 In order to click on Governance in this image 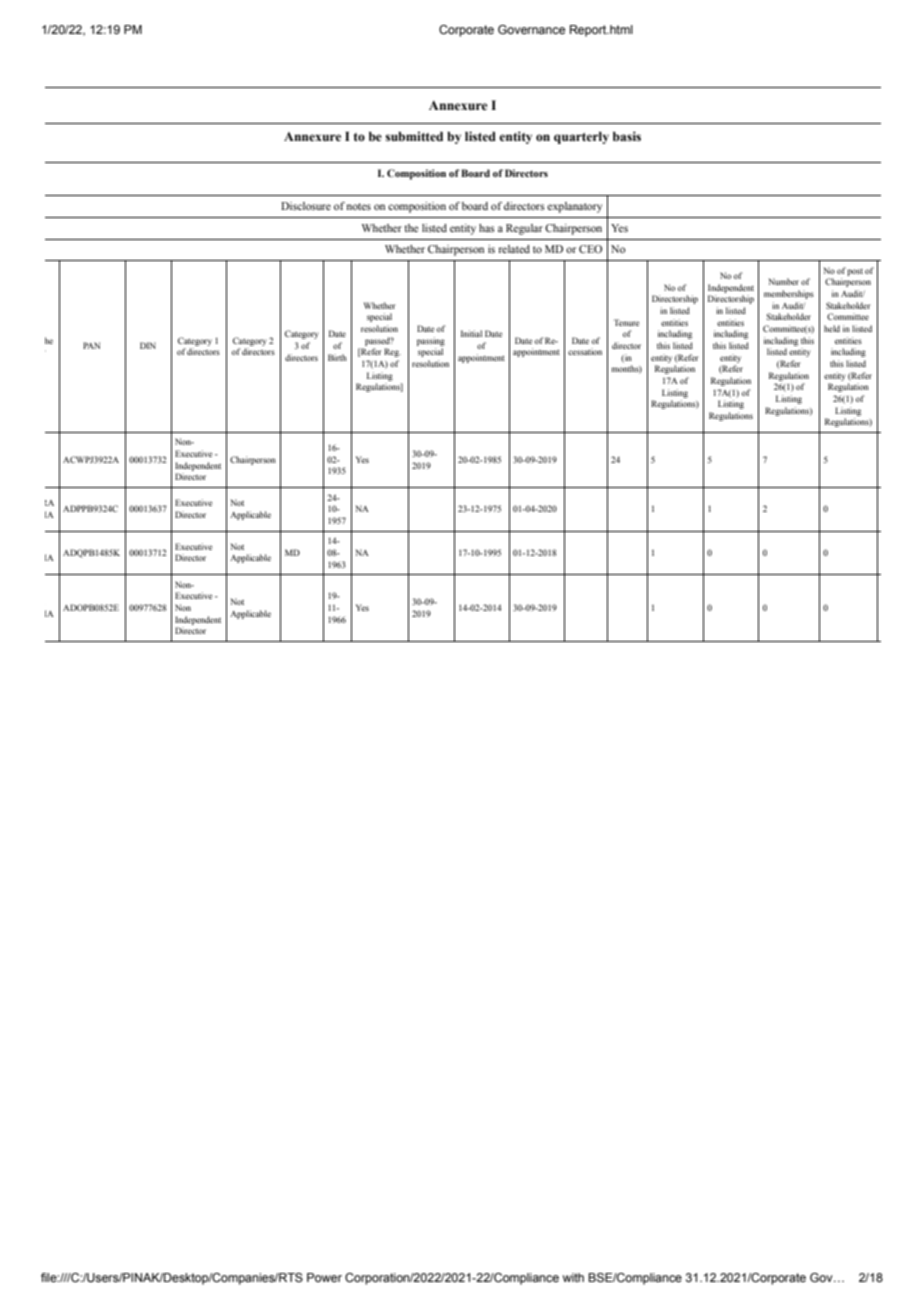, I will do `click(531, 29)`.
